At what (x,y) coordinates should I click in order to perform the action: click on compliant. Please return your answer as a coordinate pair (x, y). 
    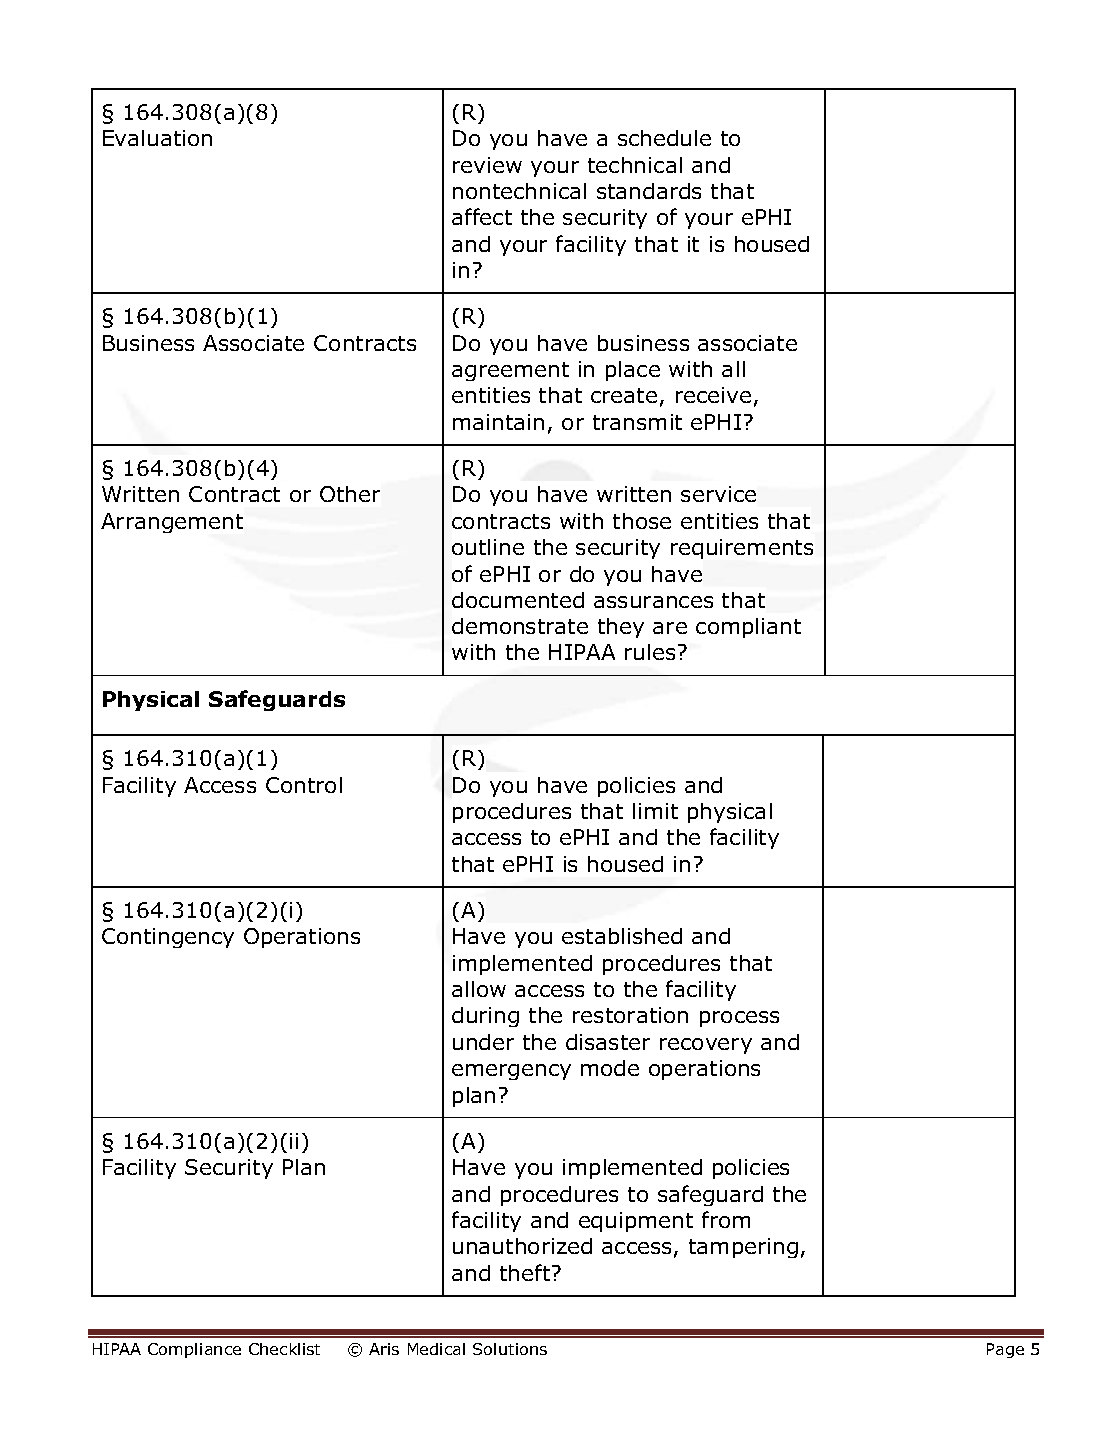
    Looking at the image, I should click on (748, 628).
